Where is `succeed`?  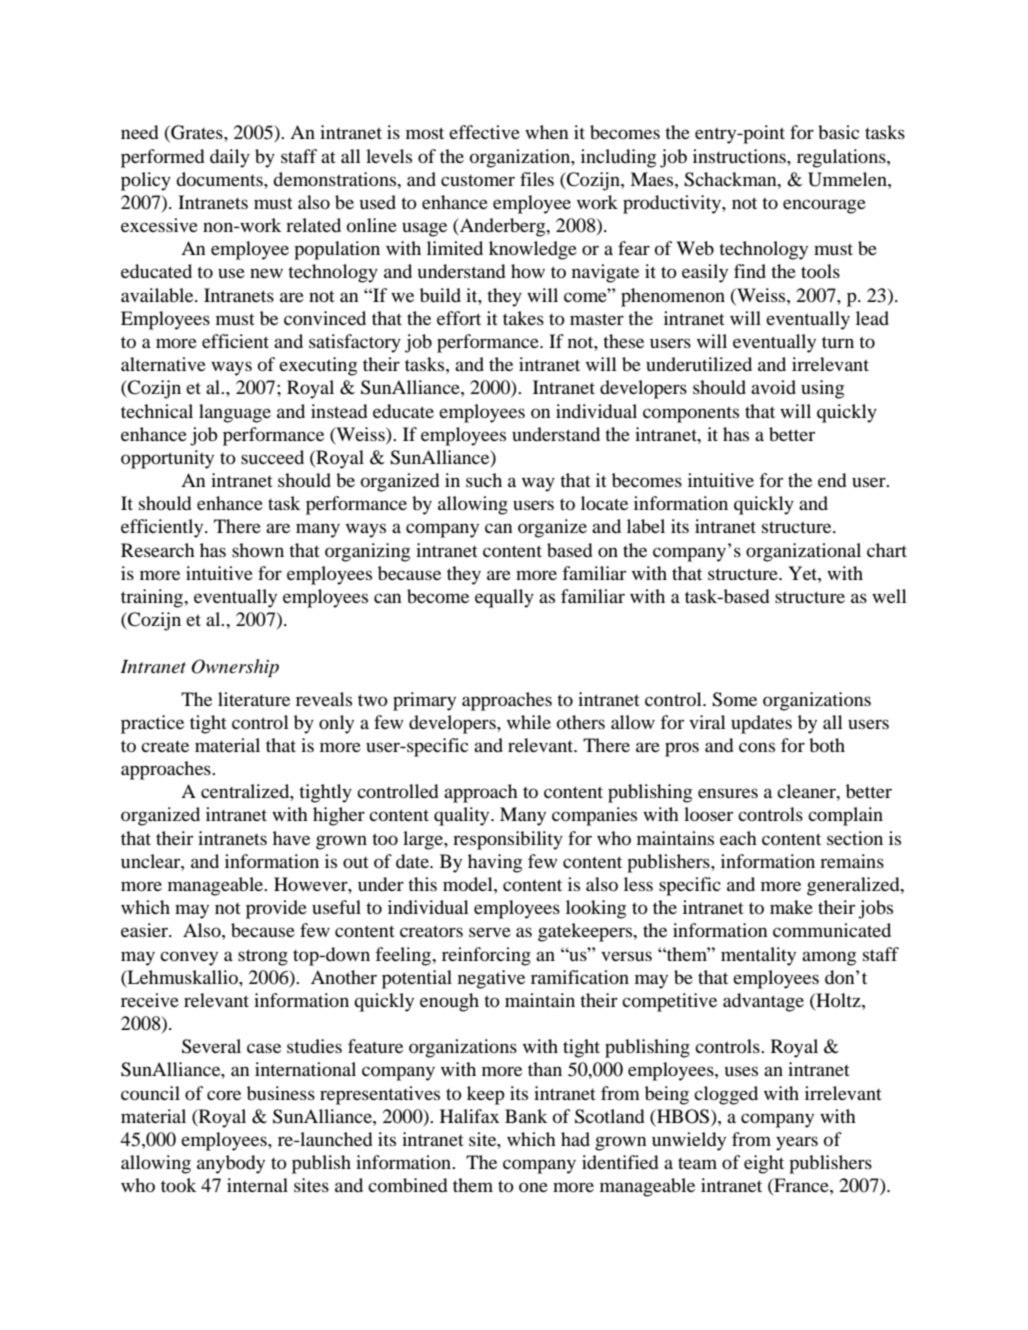
succeed is located at coordinates (272, 457).
